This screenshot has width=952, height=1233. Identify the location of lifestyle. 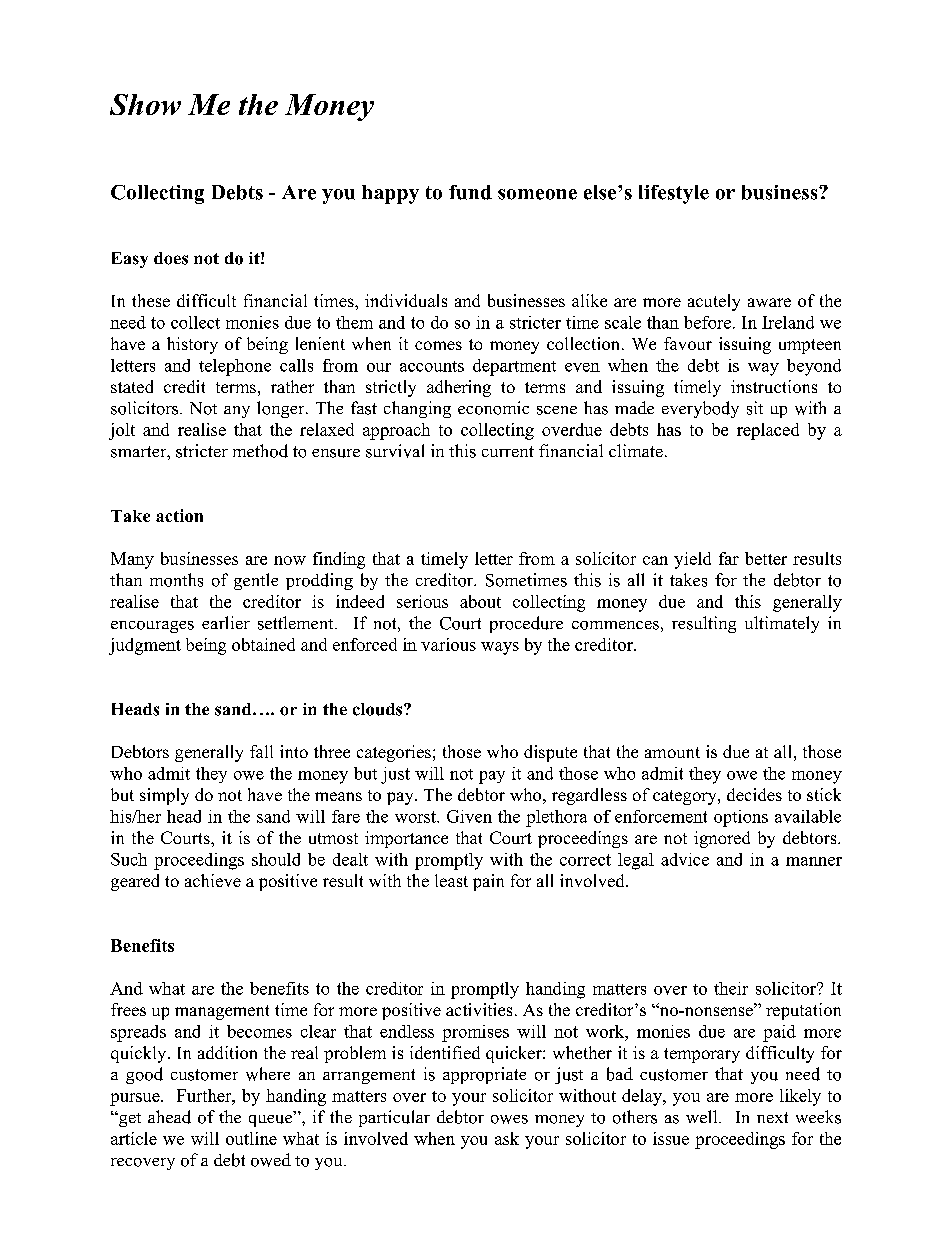
(674, 194).
